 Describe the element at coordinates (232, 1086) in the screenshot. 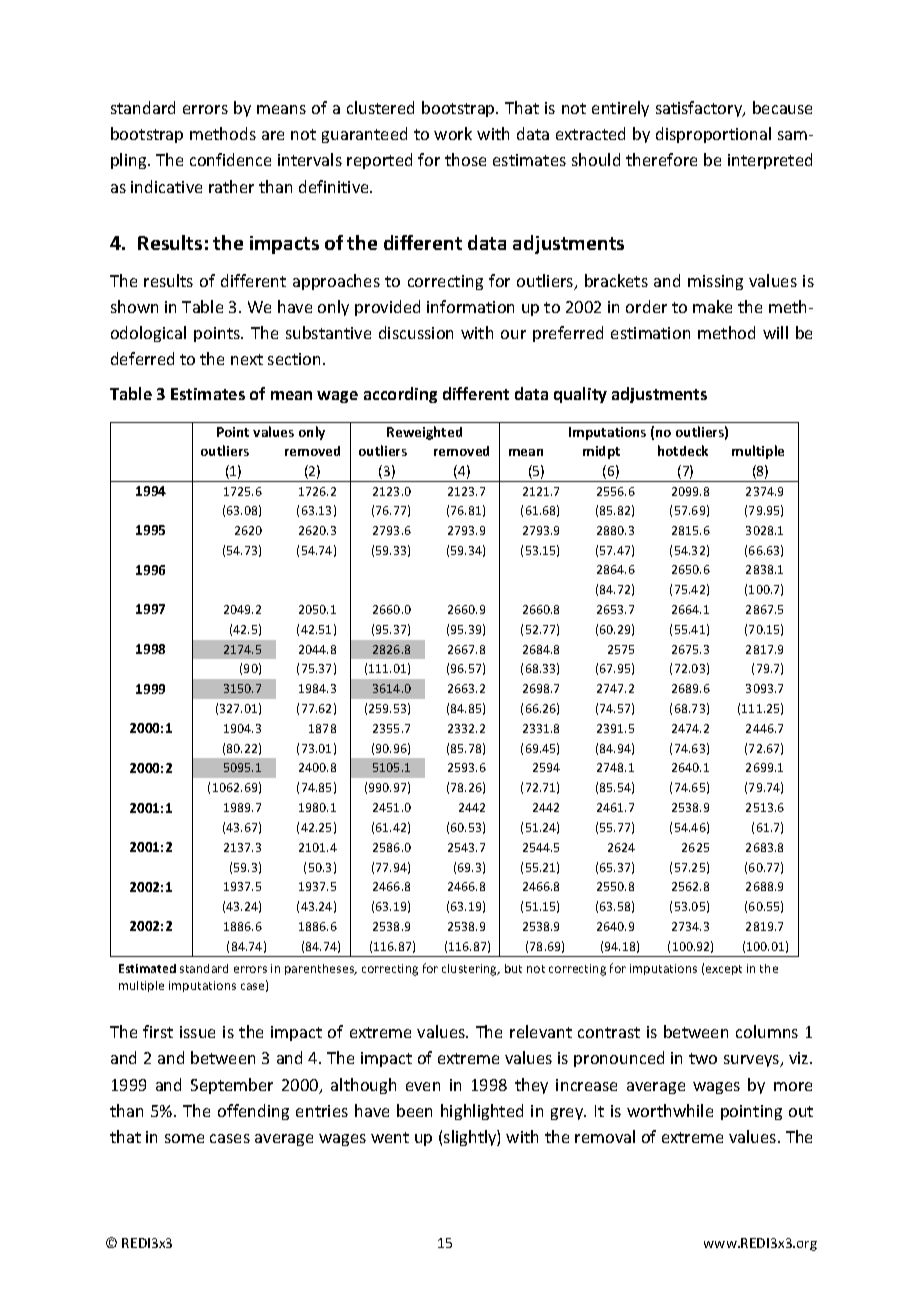

I see `September` at that location.
